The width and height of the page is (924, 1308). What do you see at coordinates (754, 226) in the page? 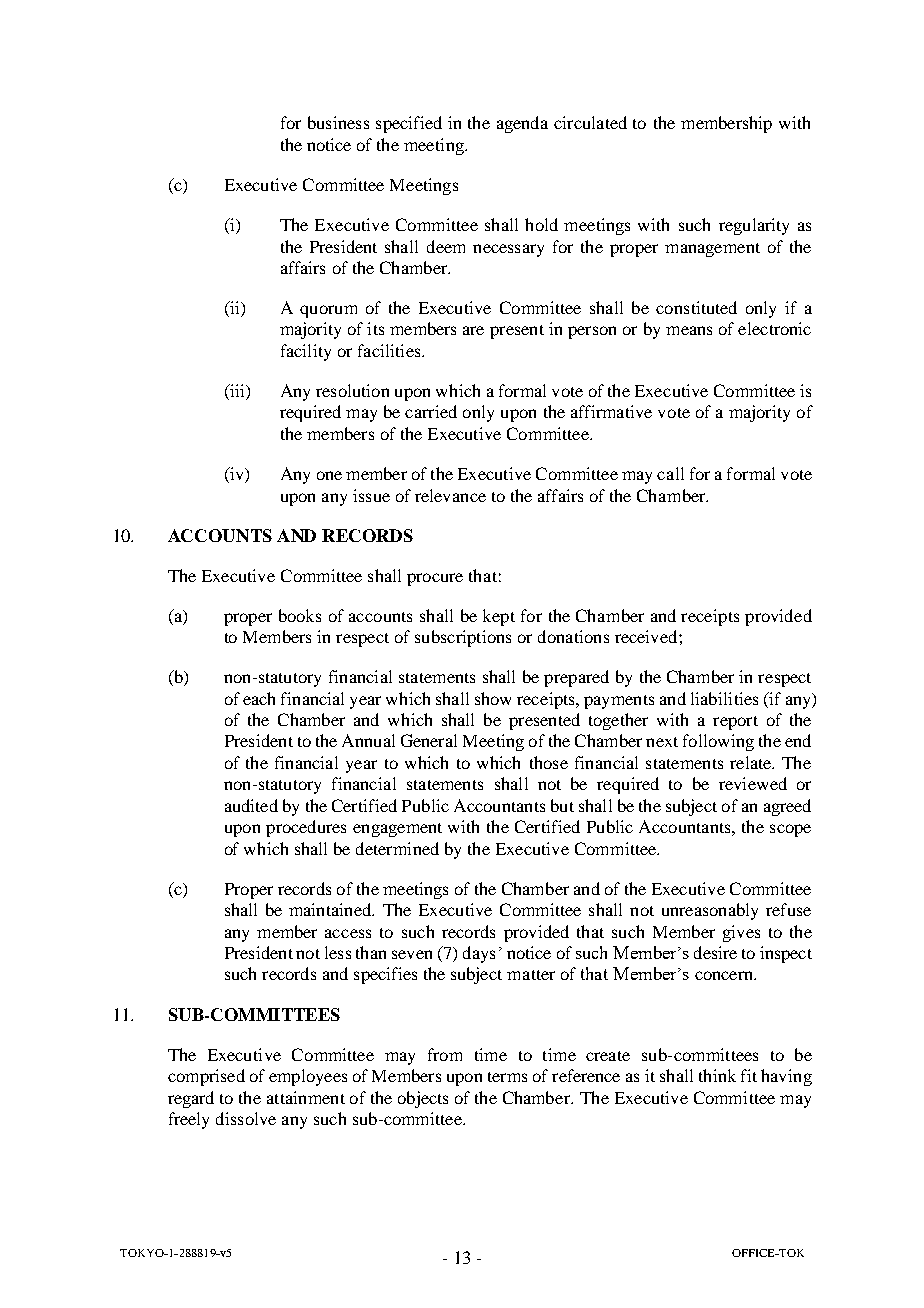
I see `regularity` at bounding box center [754, 226].
